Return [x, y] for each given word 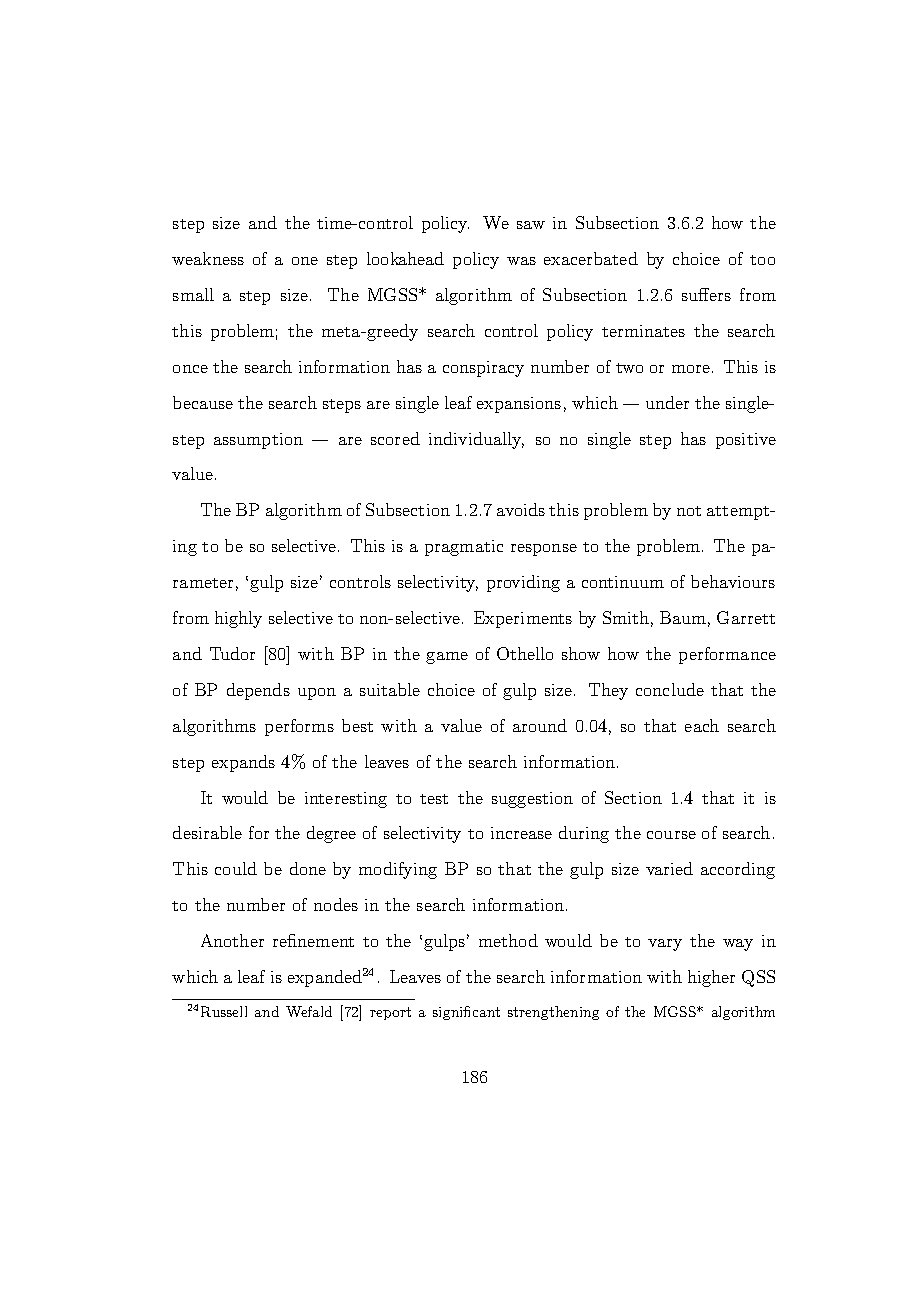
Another [232, 940]
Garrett [746, 617]
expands [243, 763]
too [762, 260]
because [203, 402]
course [671, 835]
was [521, 261]
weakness [208, 258]
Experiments [523, 619]
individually [476, 440]
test [434, 799]
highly [238, 619]
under [667, 402]
